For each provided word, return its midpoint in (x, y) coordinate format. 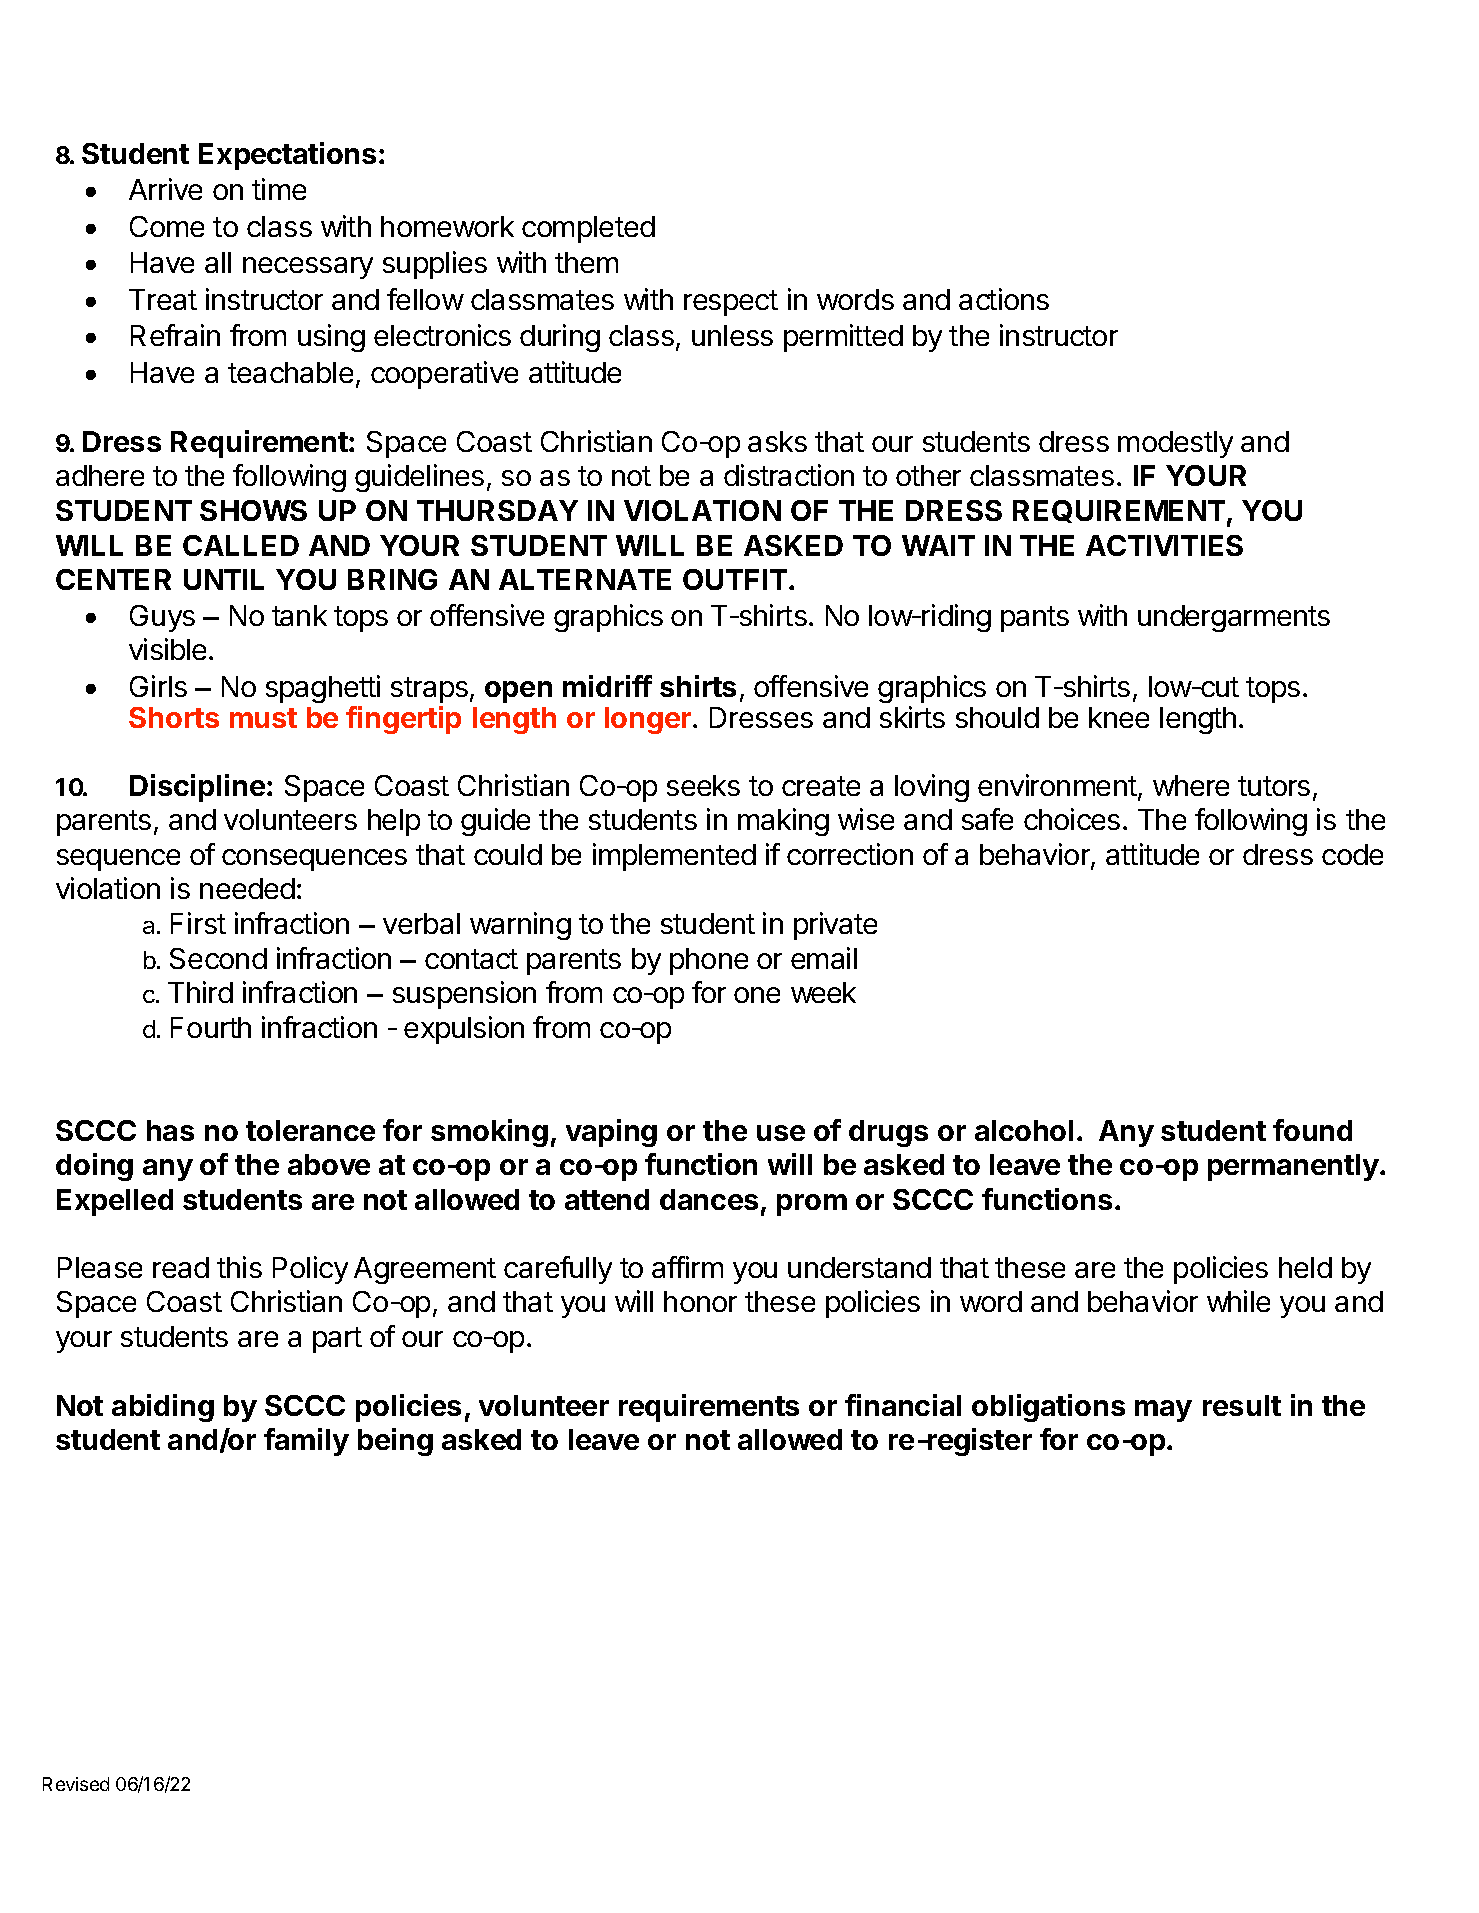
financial (903, 1405)
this (239, 1267)
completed (588, 229)
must (263, 718)
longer (649, 720)
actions (1004, 299)
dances (709, 1199)
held (1305, 1267)
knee (1119, 717)
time (279, 189)
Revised (76, 1784)
